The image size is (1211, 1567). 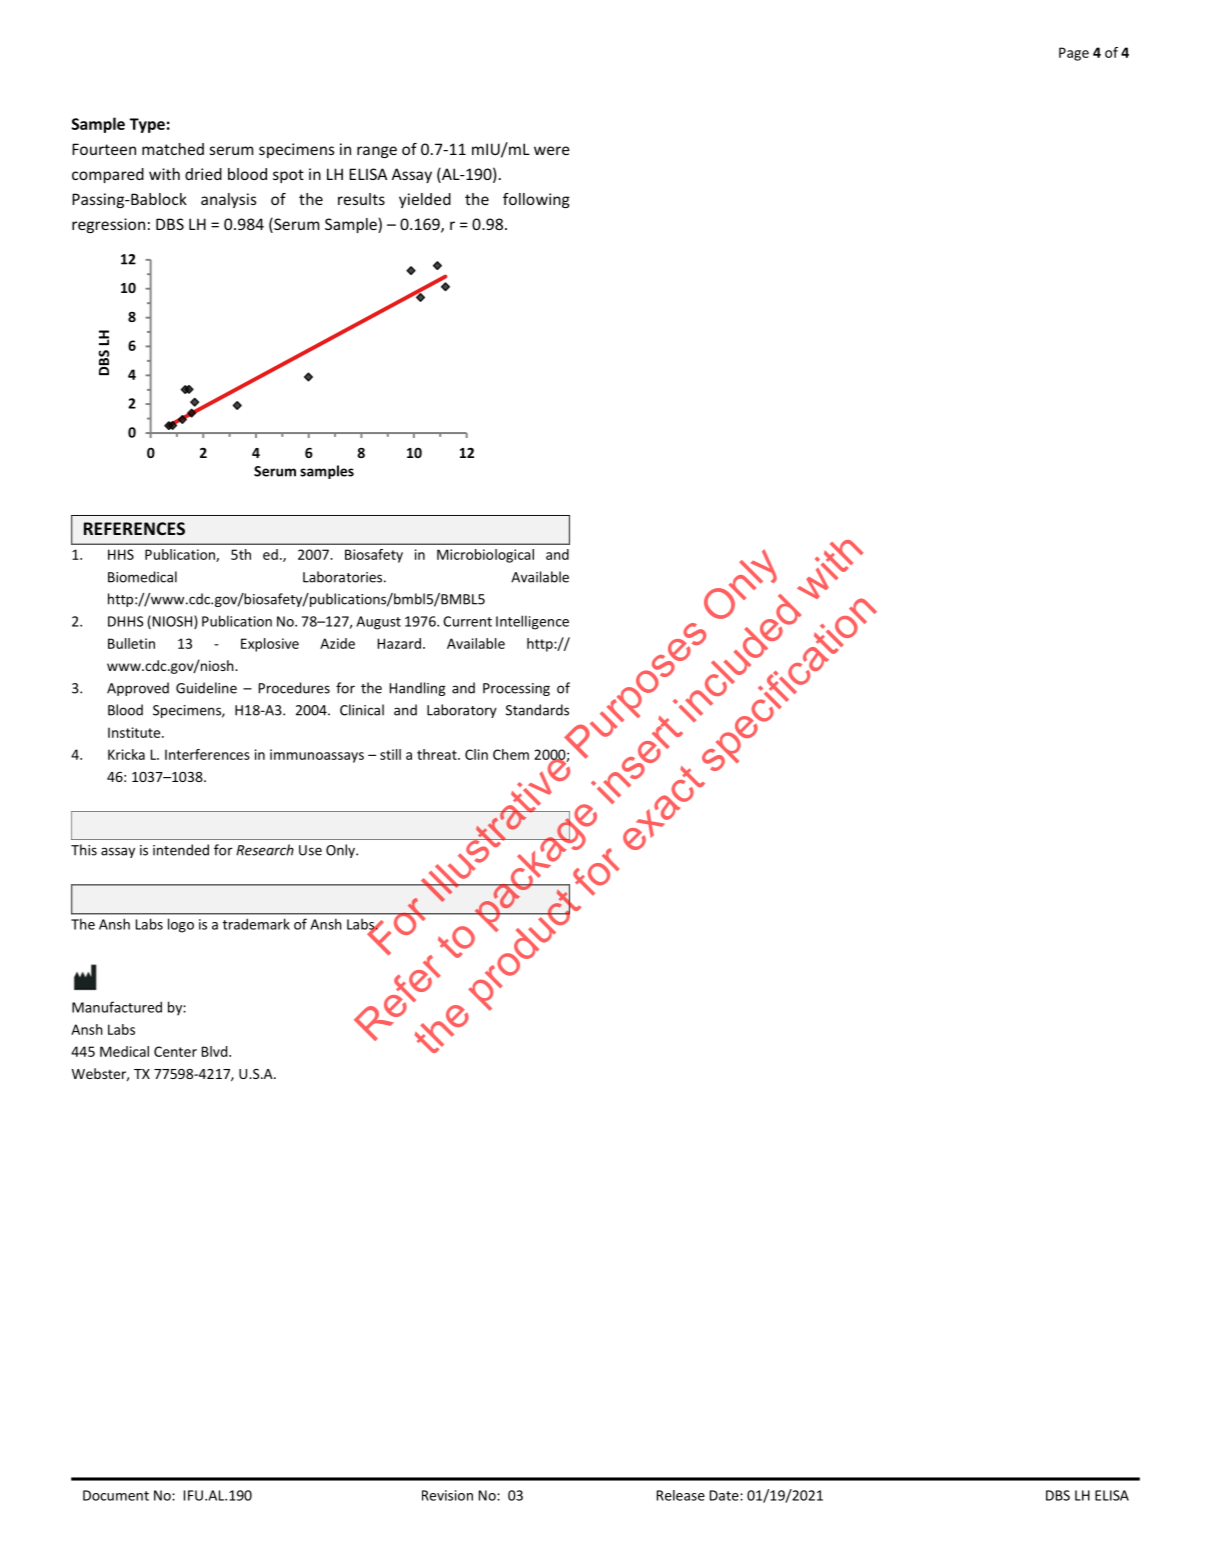 I want to click on were, so click(x=552, y=150).
